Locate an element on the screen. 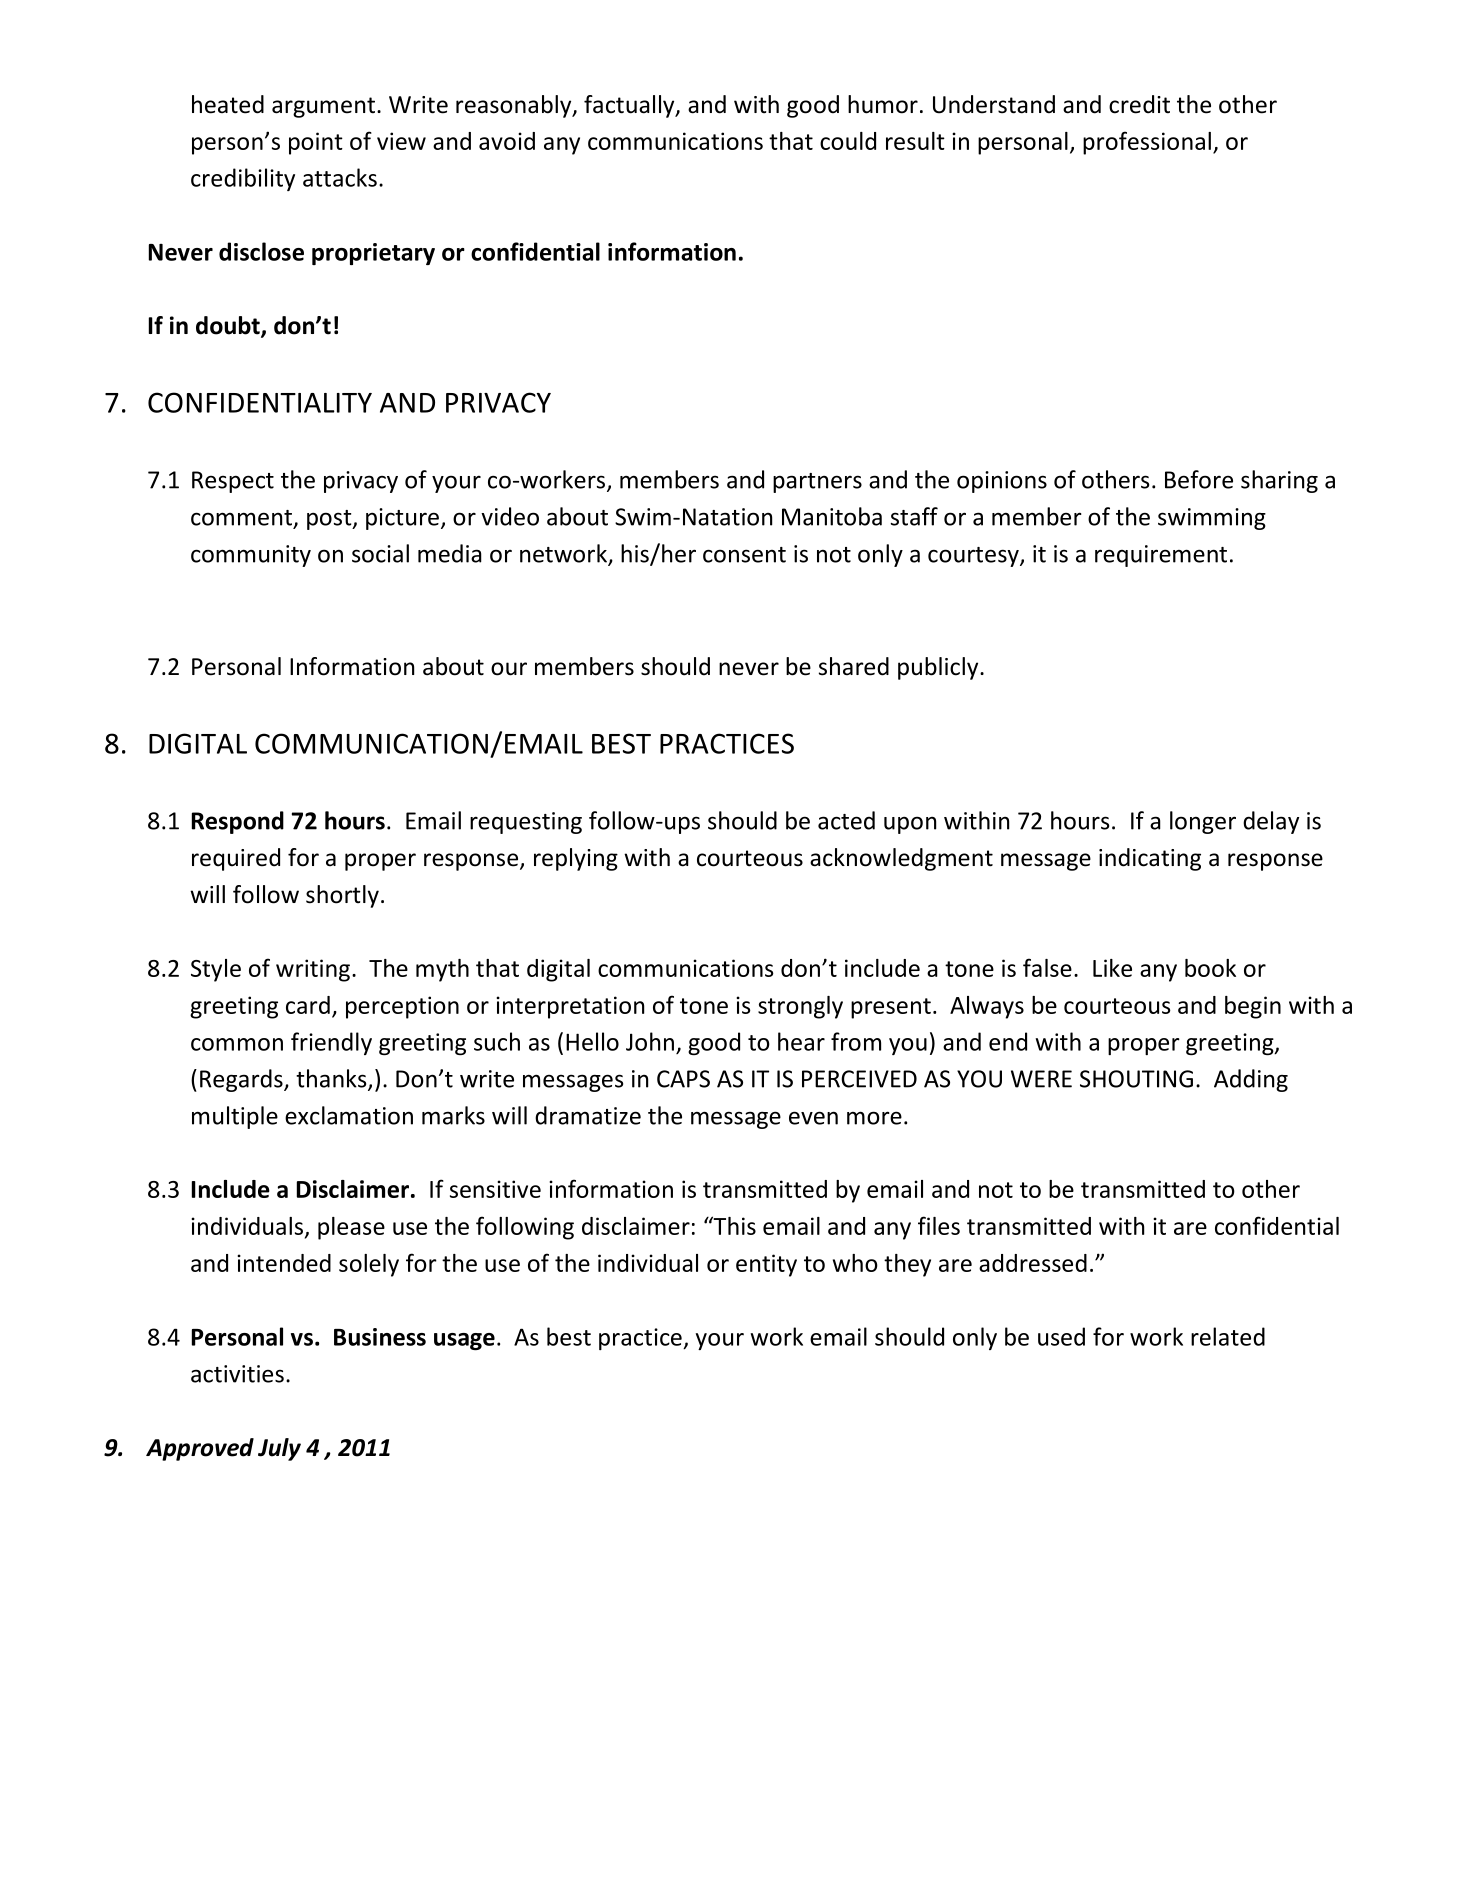 This screenshot has width=1461, height=1891. entity is located at coordinates (766, 1265).
